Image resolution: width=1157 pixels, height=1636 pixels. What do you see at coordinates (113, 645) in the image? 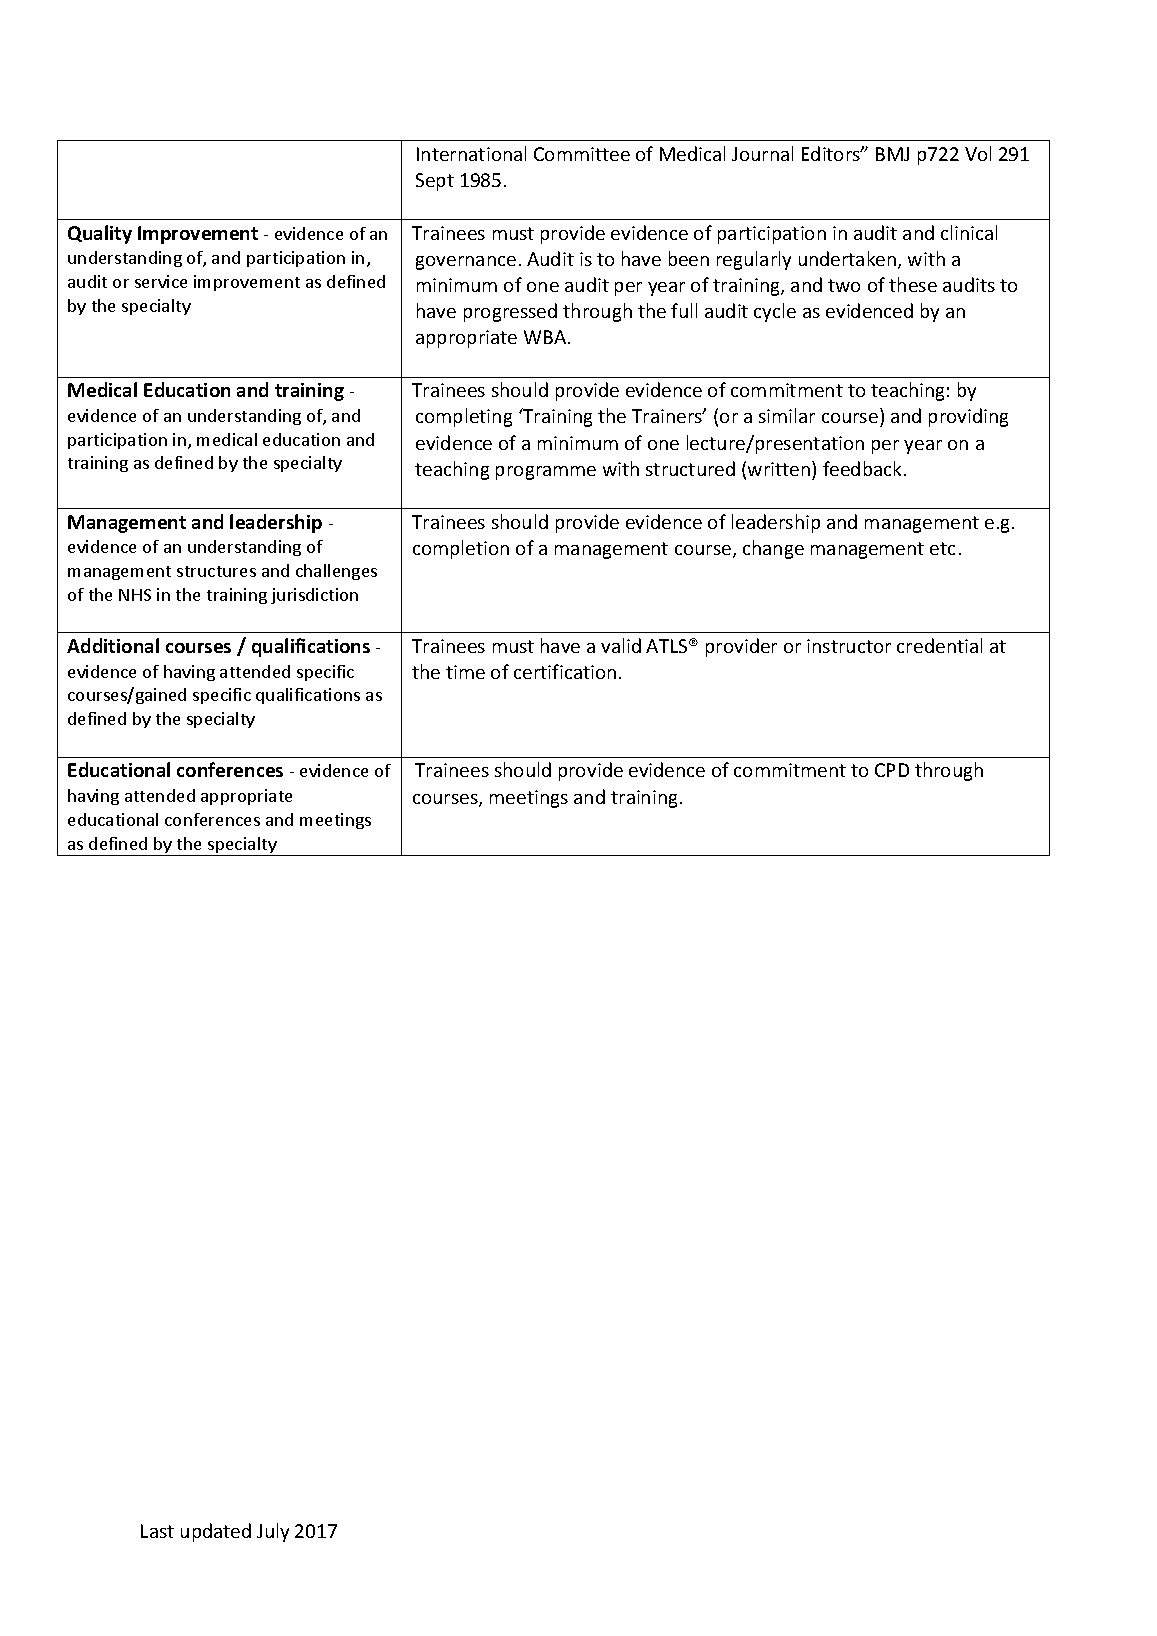
I see `Additional` at bounding box center [113, 645].
